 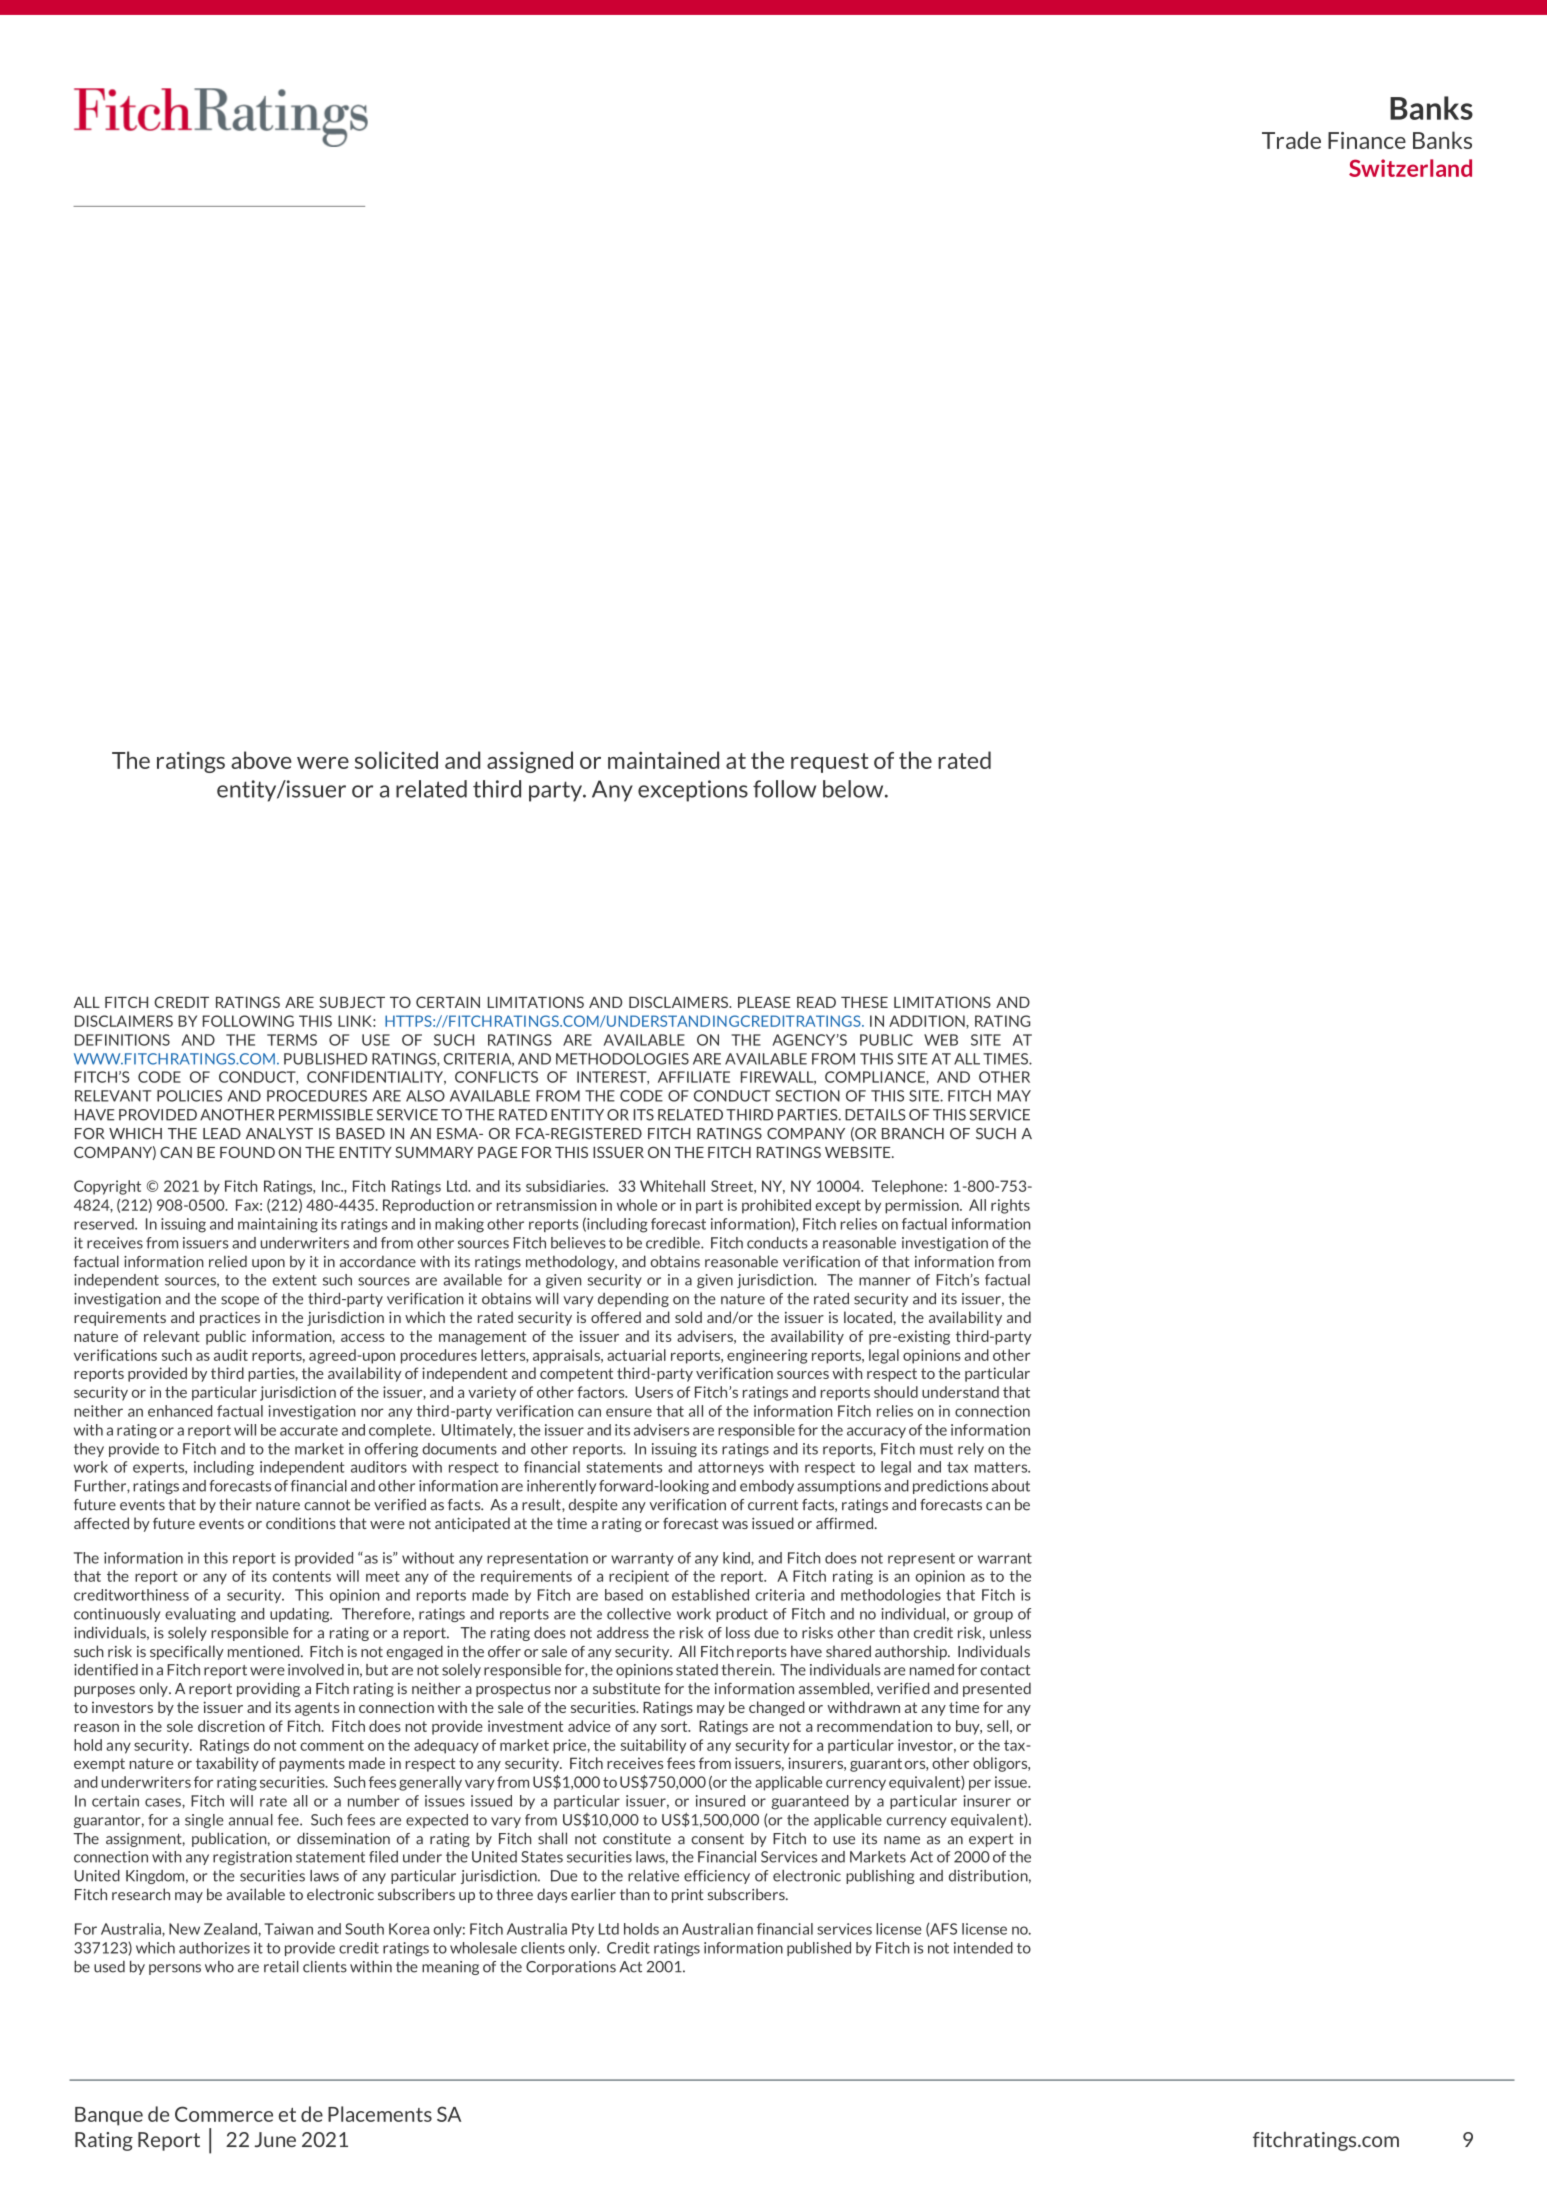 What do you see at coordinates (1367, 140) in the document?
I see `Finance` at bounding box center [1367, 140].
